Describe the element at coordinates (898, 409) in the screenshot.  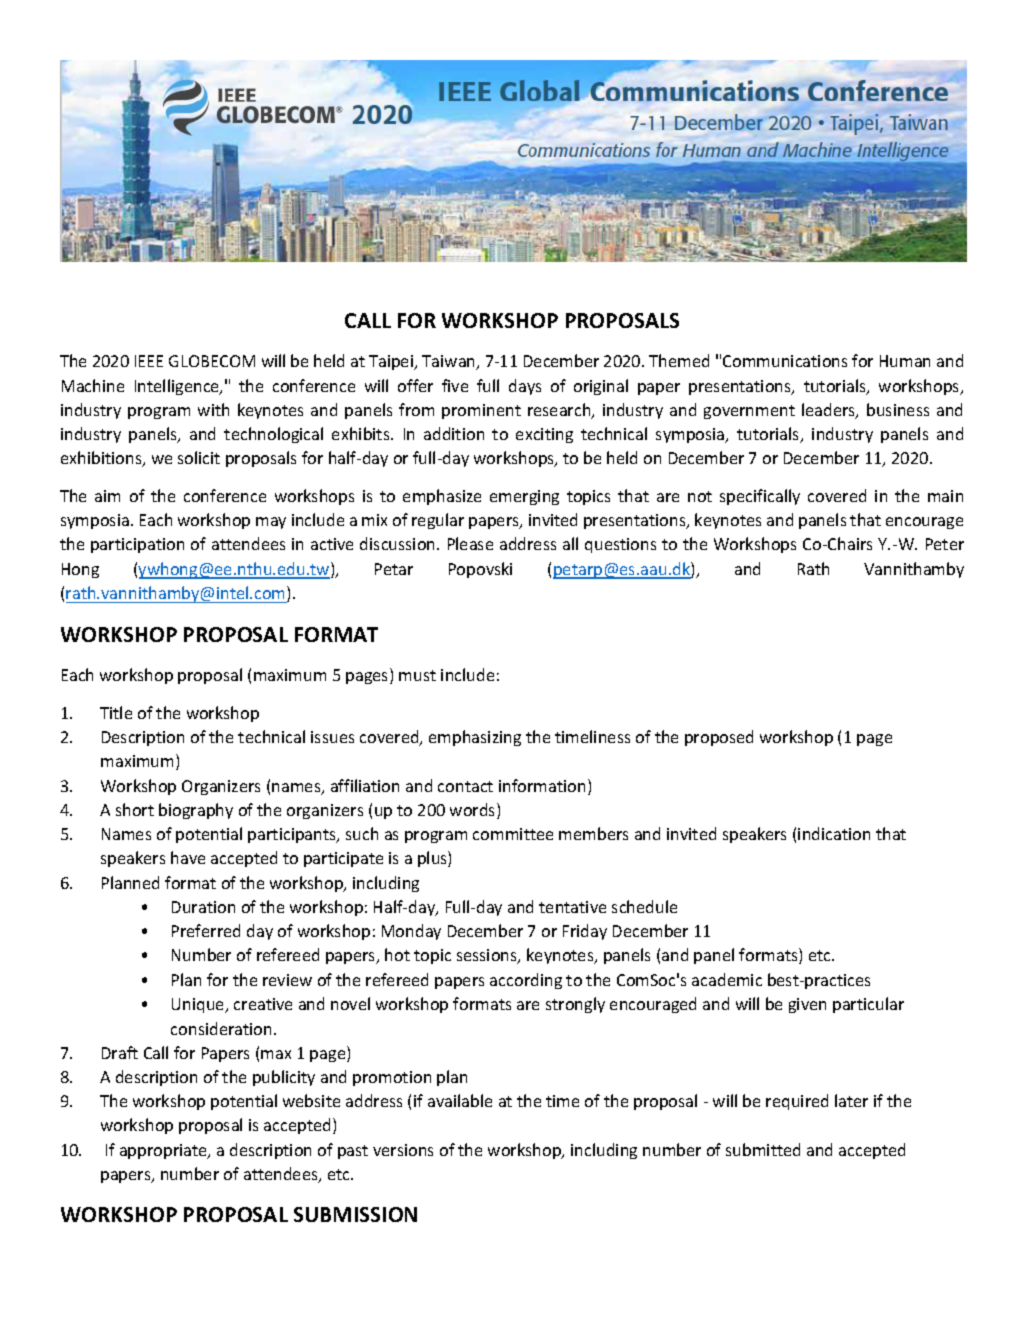
I see `business` at that location.
